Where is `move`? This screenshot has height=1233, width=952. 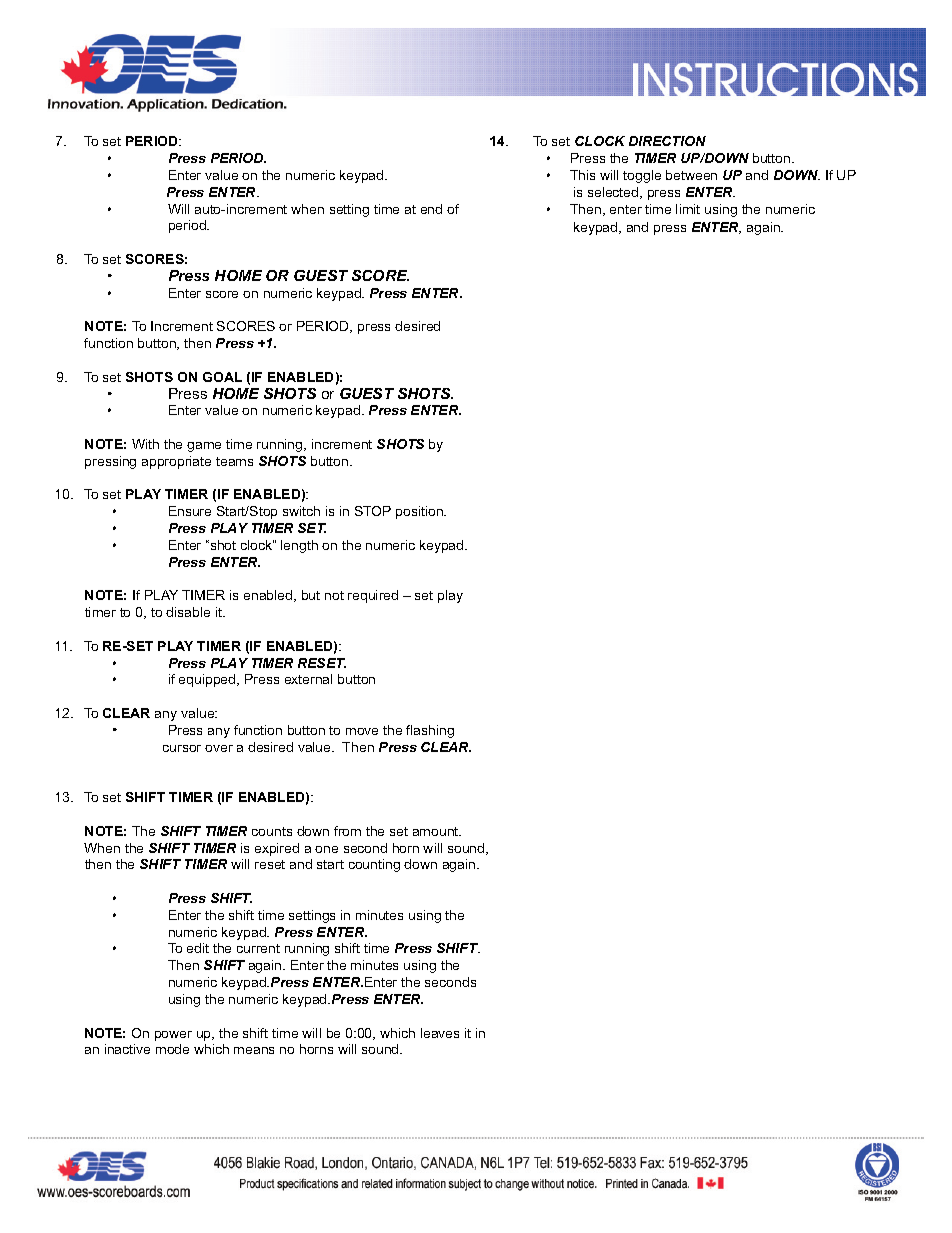 move is located at coordinates (362, 731).
